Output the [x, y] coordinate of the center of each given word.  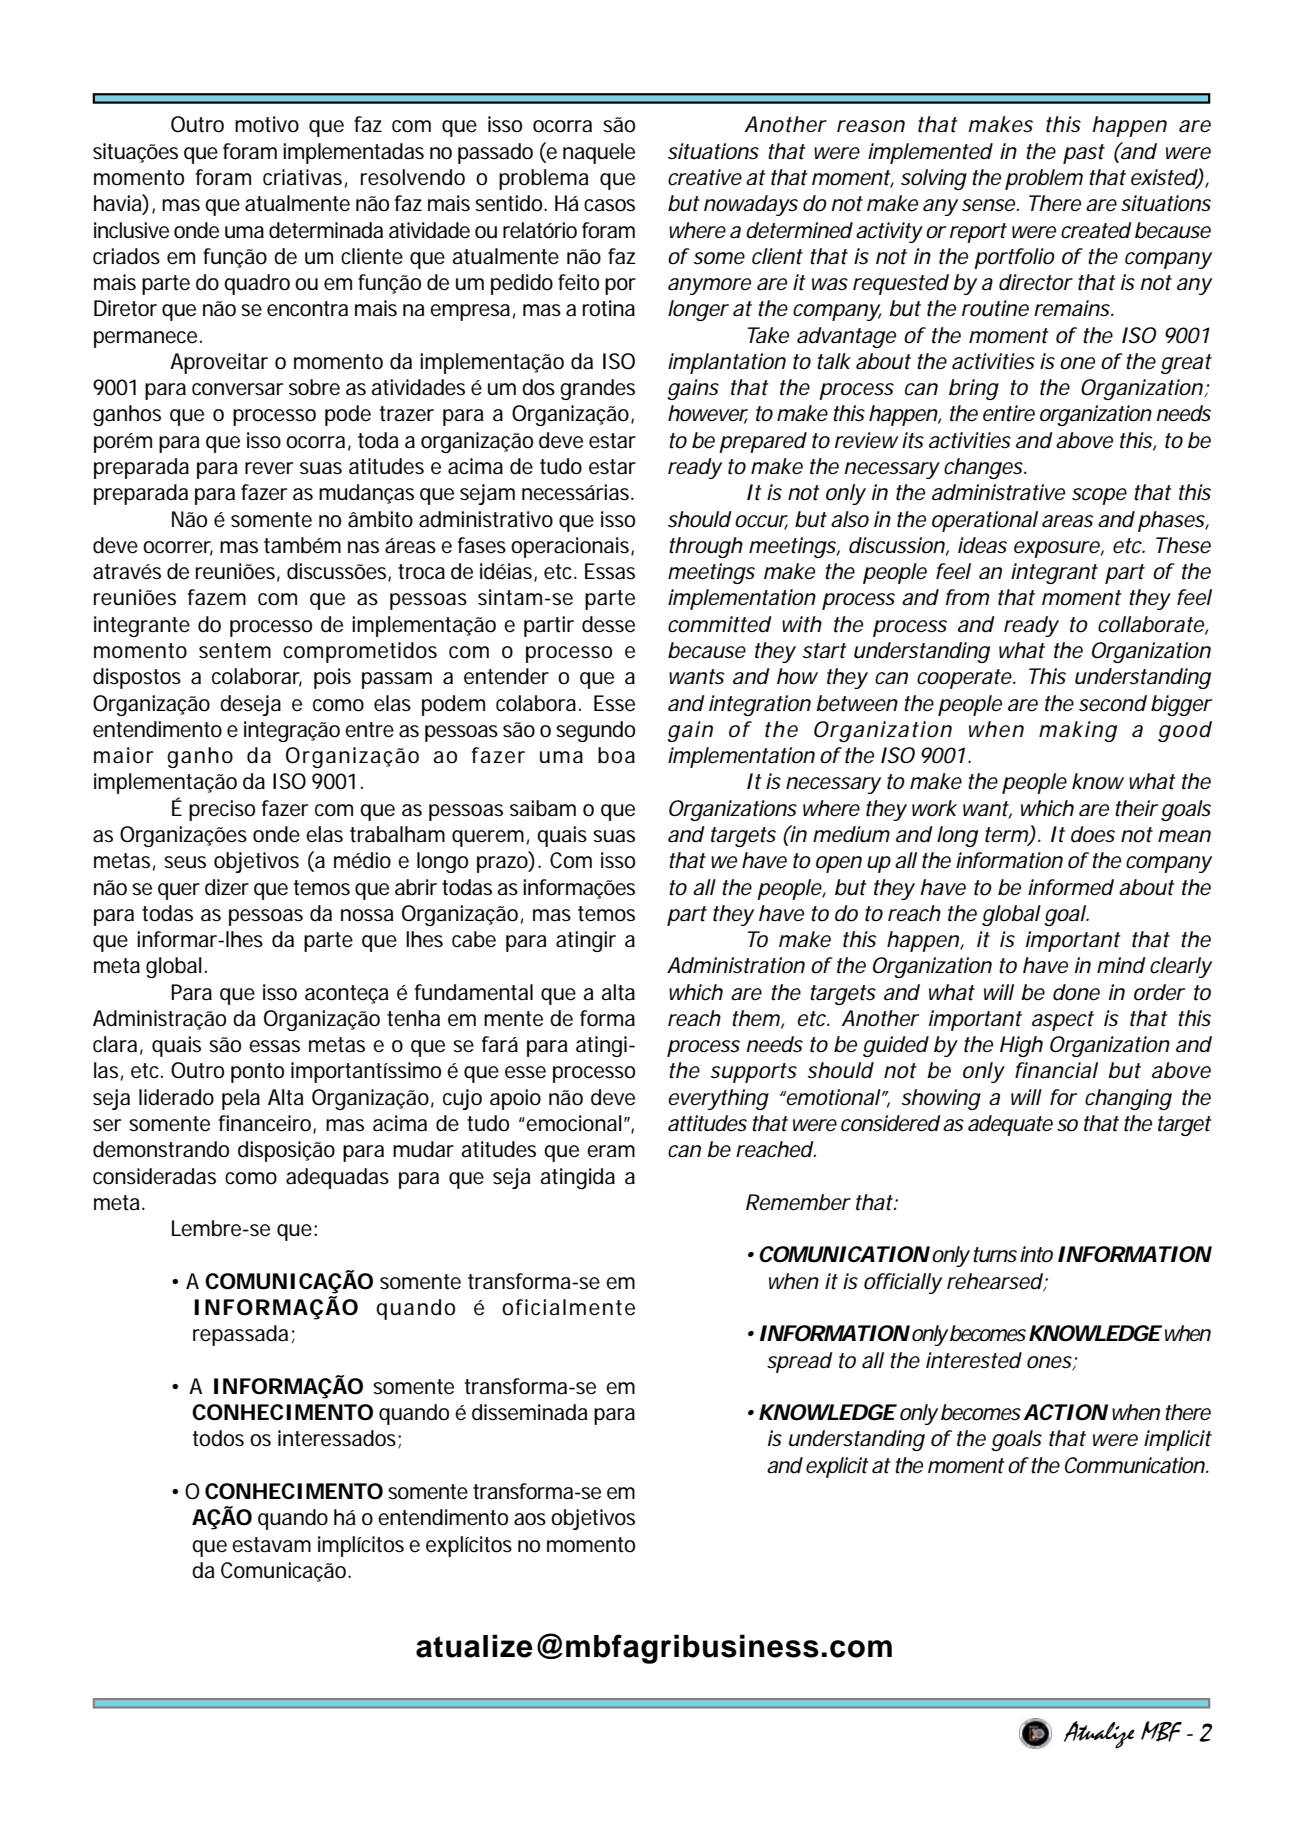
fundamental [474, 992]
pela [241, 1099]
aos [530, 1519]
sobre [314, 387]
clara [115, 1044]
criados [126, 256]
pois [332, 678]
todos [218, 1438]
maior [123, 755]
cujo [462, 1099]
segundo [595, 731]
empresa [470, 312]
